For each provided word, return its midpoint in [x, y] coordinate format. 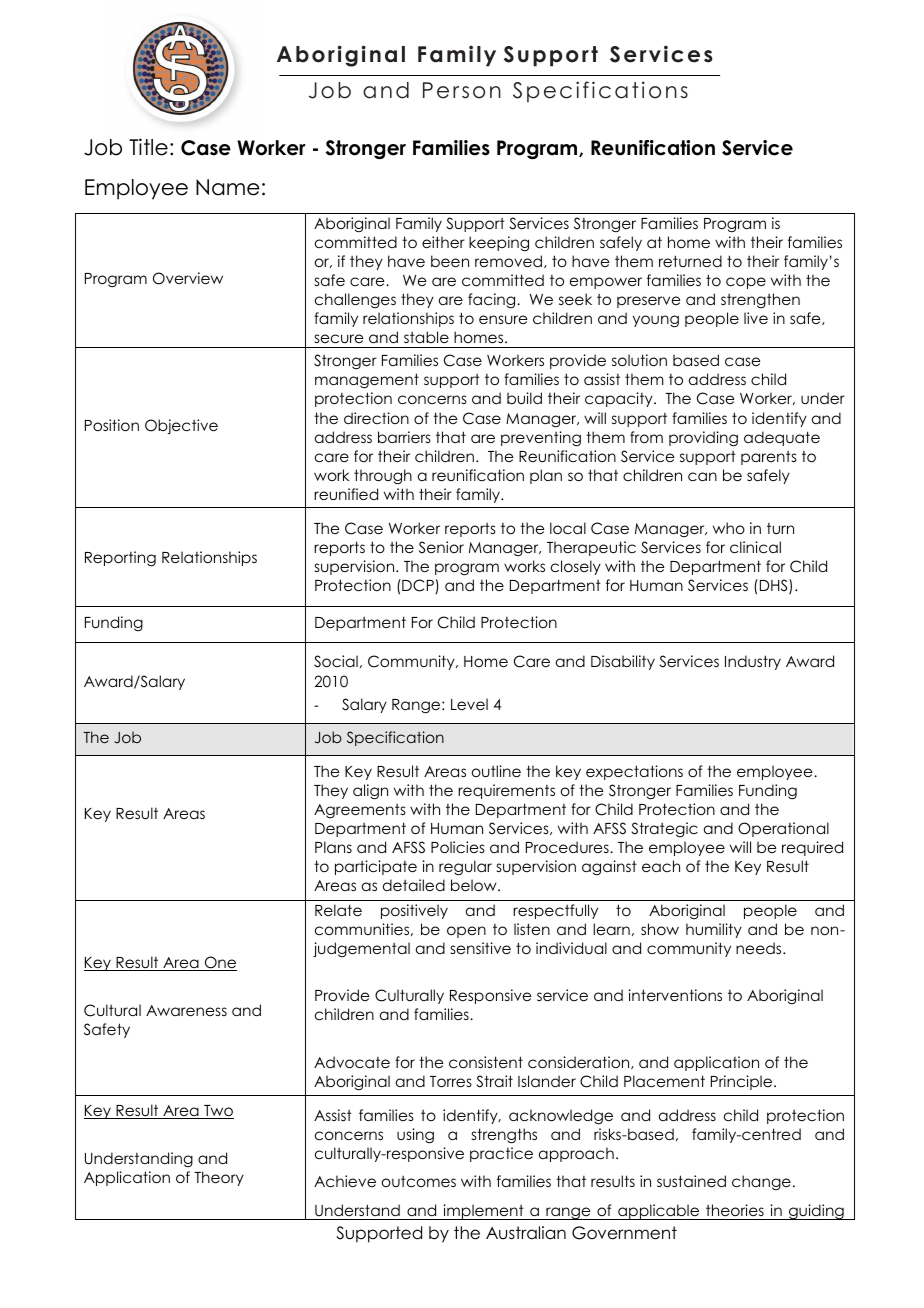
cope [746, 283]
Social [336, 661]
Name [228, 187]
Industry [753, 662]
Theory [219, 1178]
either [443, 242]
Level [469, 704]
